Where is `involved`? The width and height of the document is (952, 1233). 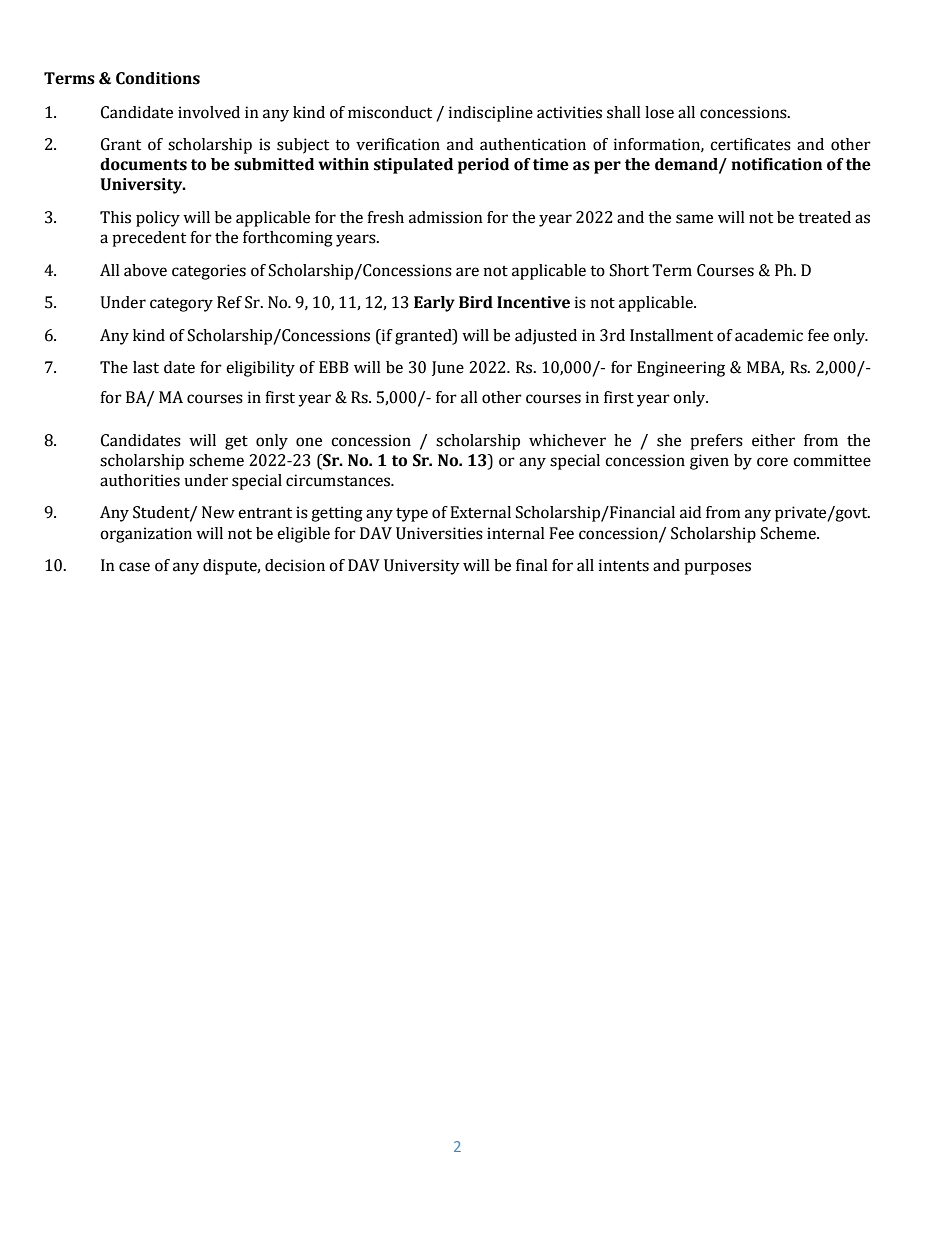
involved is located at coordinates (209, 112).
